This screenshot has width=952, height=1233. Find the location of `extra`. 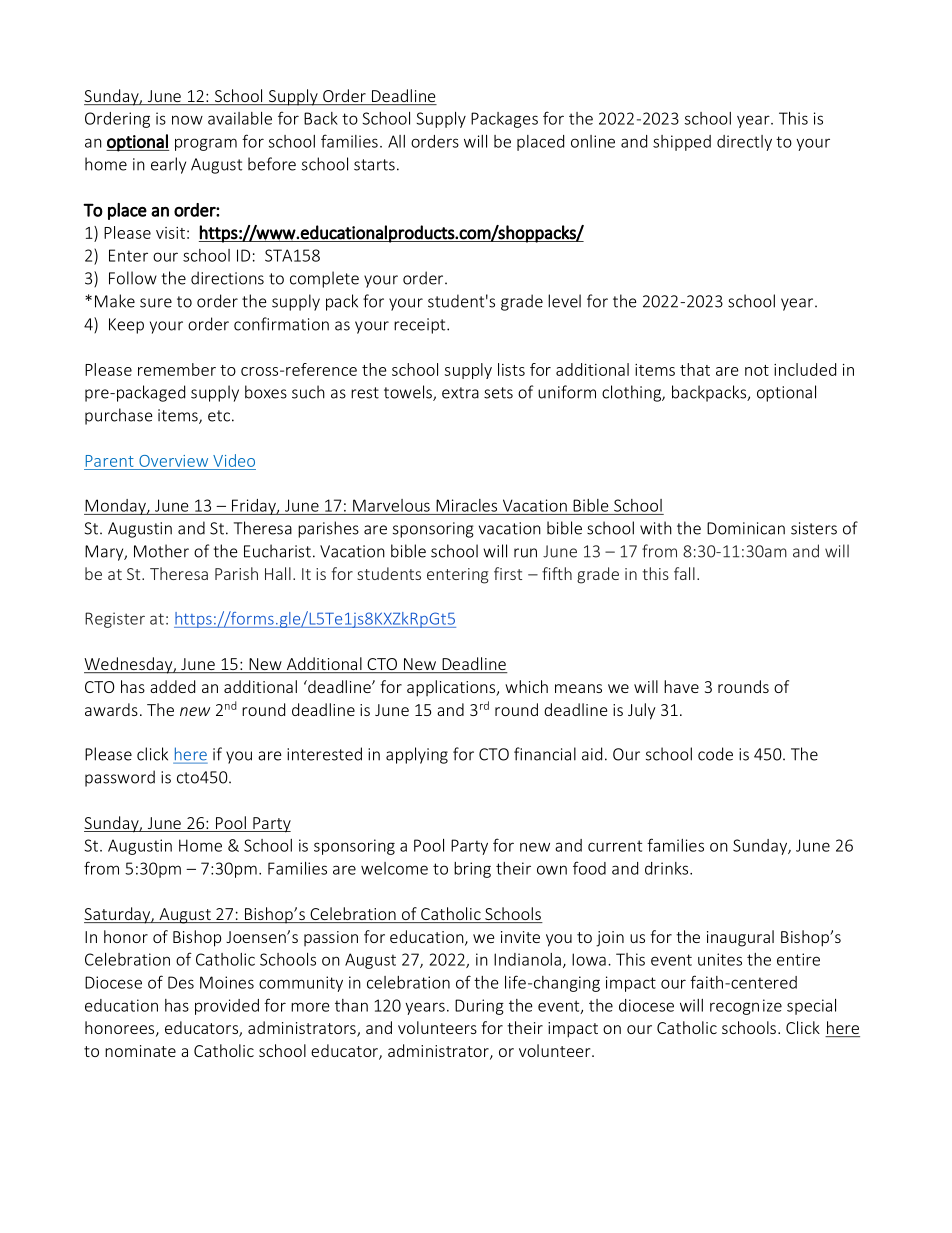

extra is located at coordinates (460, 393).
